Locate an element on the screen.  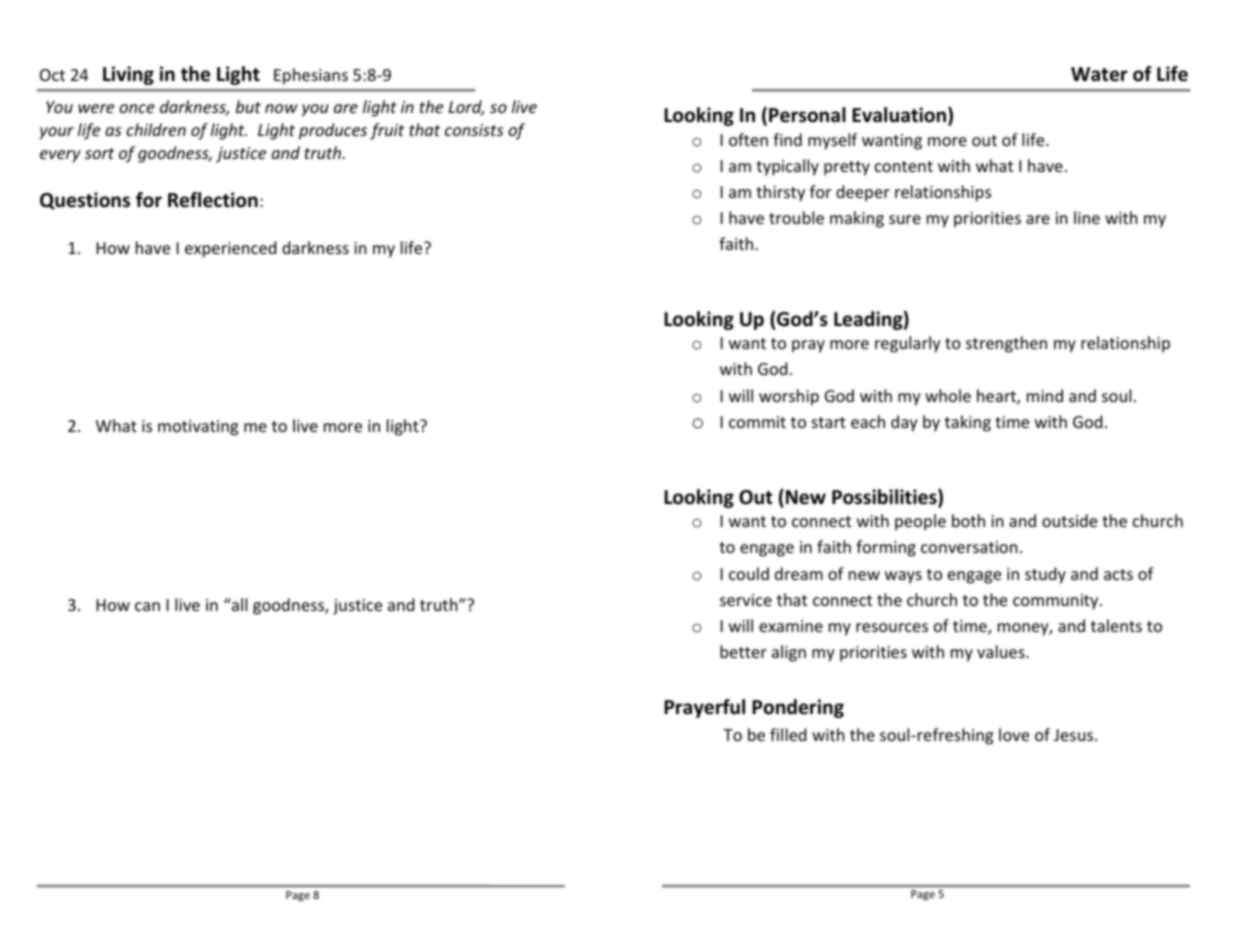
love is located at coordinates (1014, 734).
